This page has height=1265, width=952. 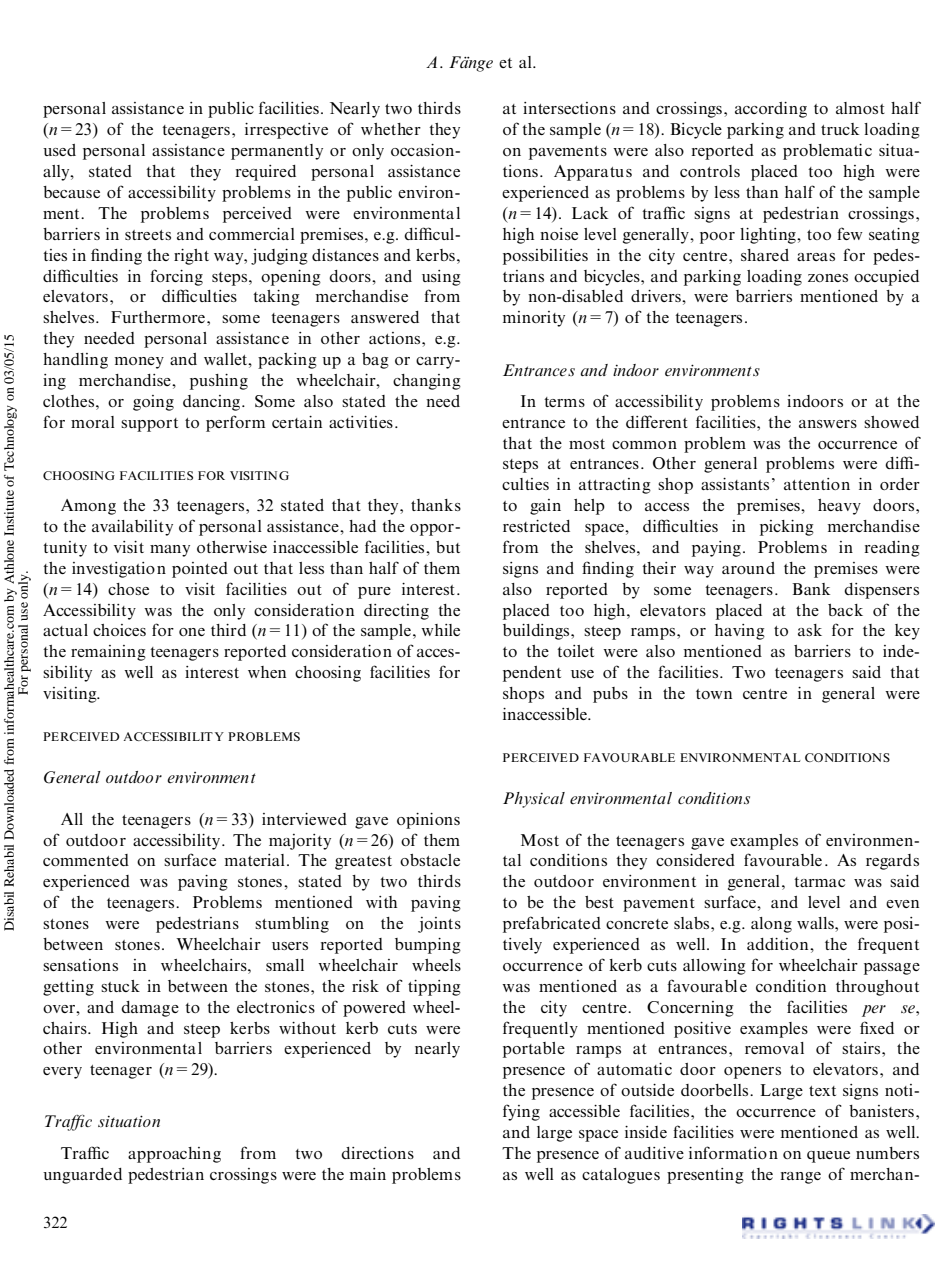 I want to click on changing, so click(x=427, y=382).
